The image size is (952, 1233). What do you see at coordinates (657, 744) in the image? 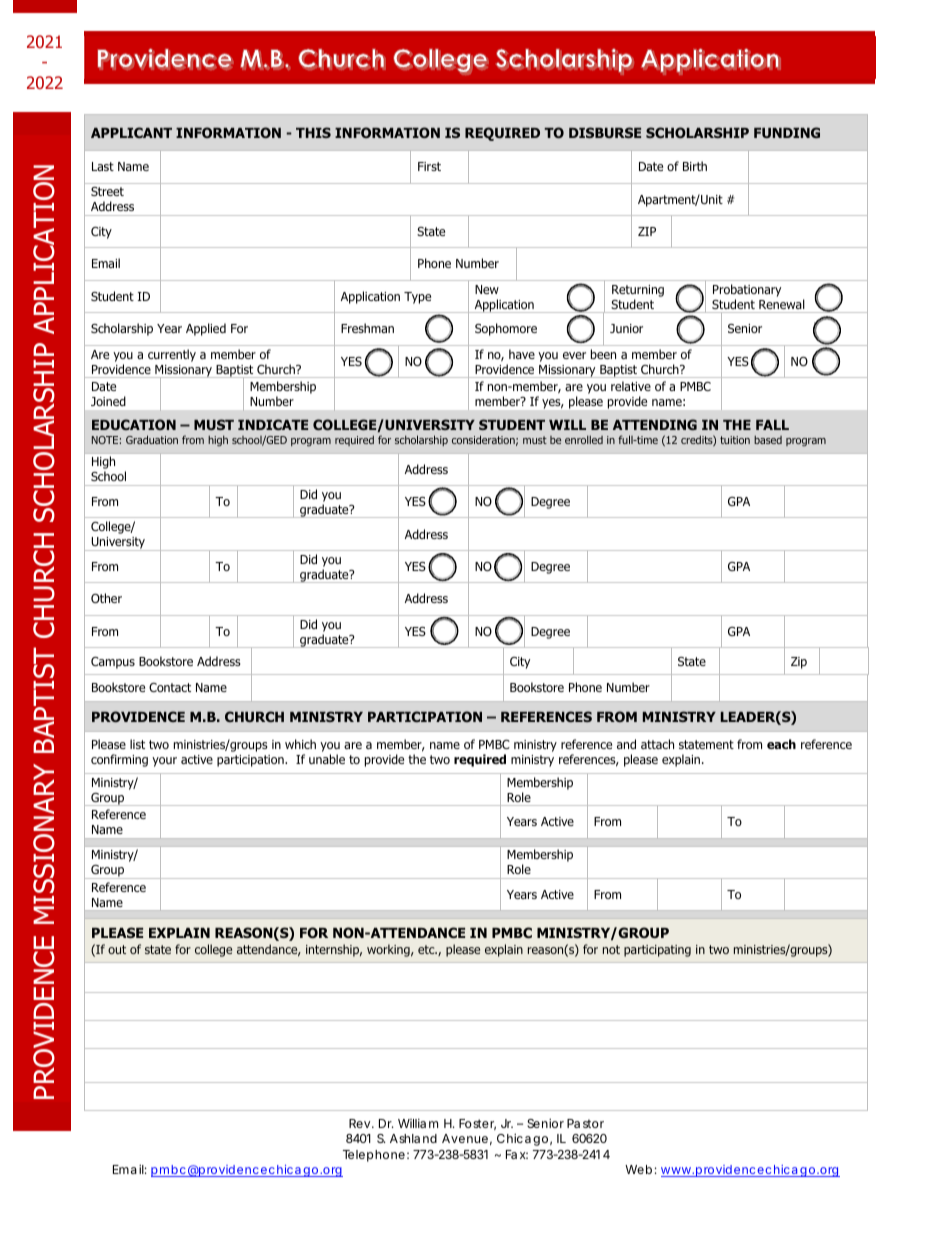
I see `attach` at bounding box center [657, 744].
